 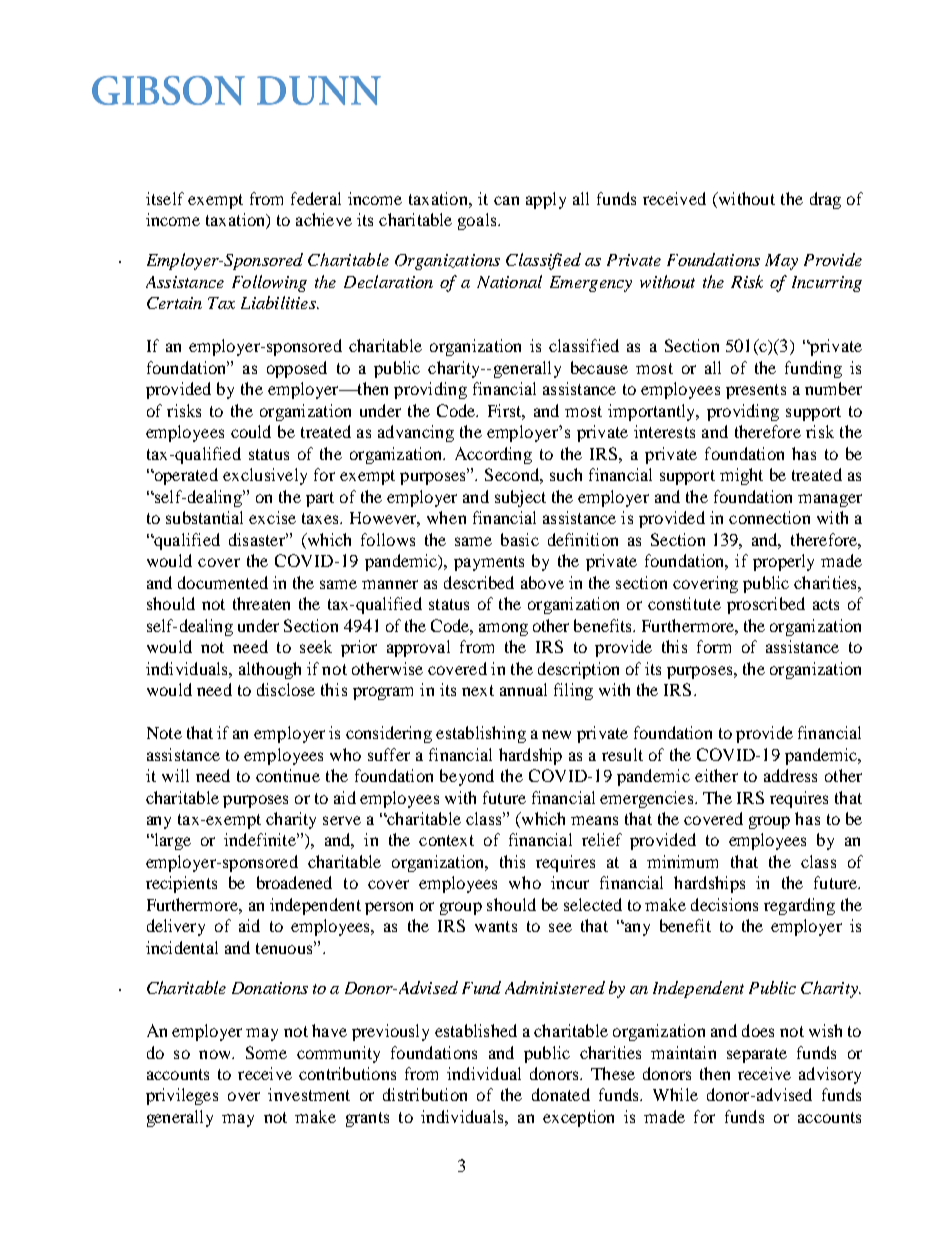 I want to click on might, so click(x=741, y=476).
